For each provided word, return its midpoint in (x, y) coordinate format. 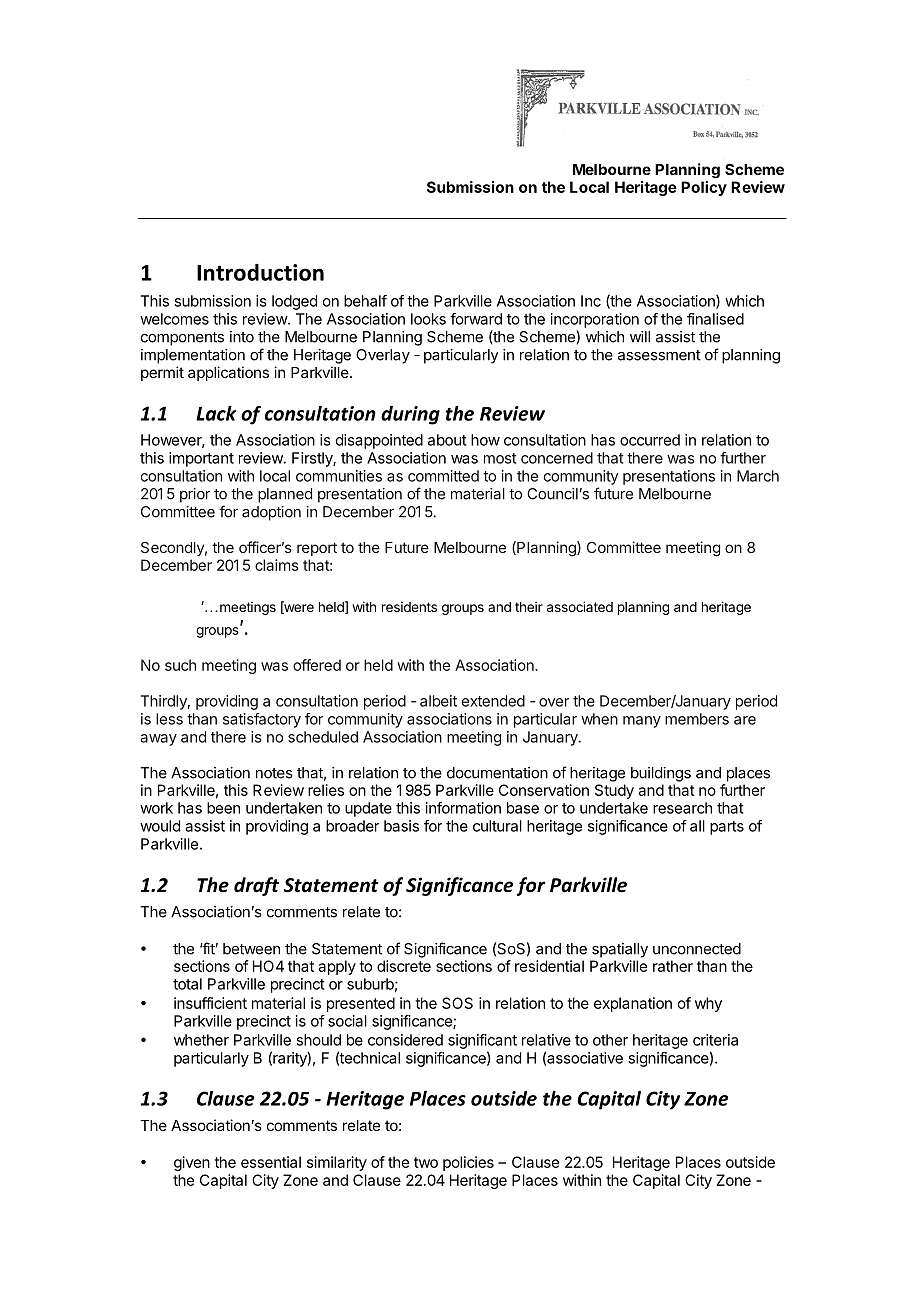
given (192, 1163)
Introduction (260, 272)
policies (468, 1163)
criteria (715, 1040)
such (180, 665)
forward (476, 319)
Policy (704, 188)
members (697, 719)
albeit (438, 701)
